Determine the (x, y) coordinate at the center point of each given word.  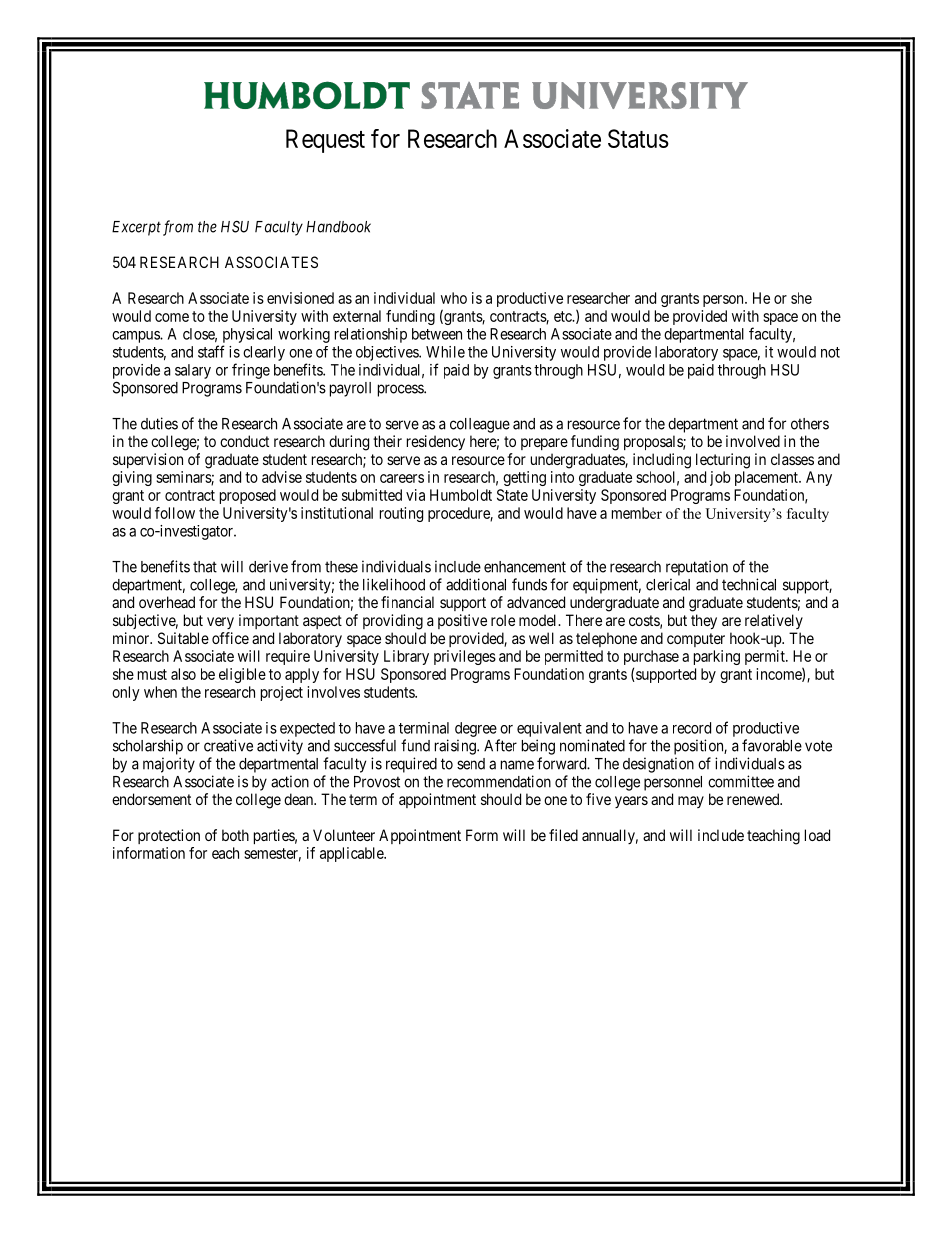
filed (563, 835)
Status (638, 138)
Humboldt (461, 495)
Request (325, 141)
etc (564, 316)
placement (767, 478)
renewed (754, 799)
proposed (248, 496)
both (235, 835)
